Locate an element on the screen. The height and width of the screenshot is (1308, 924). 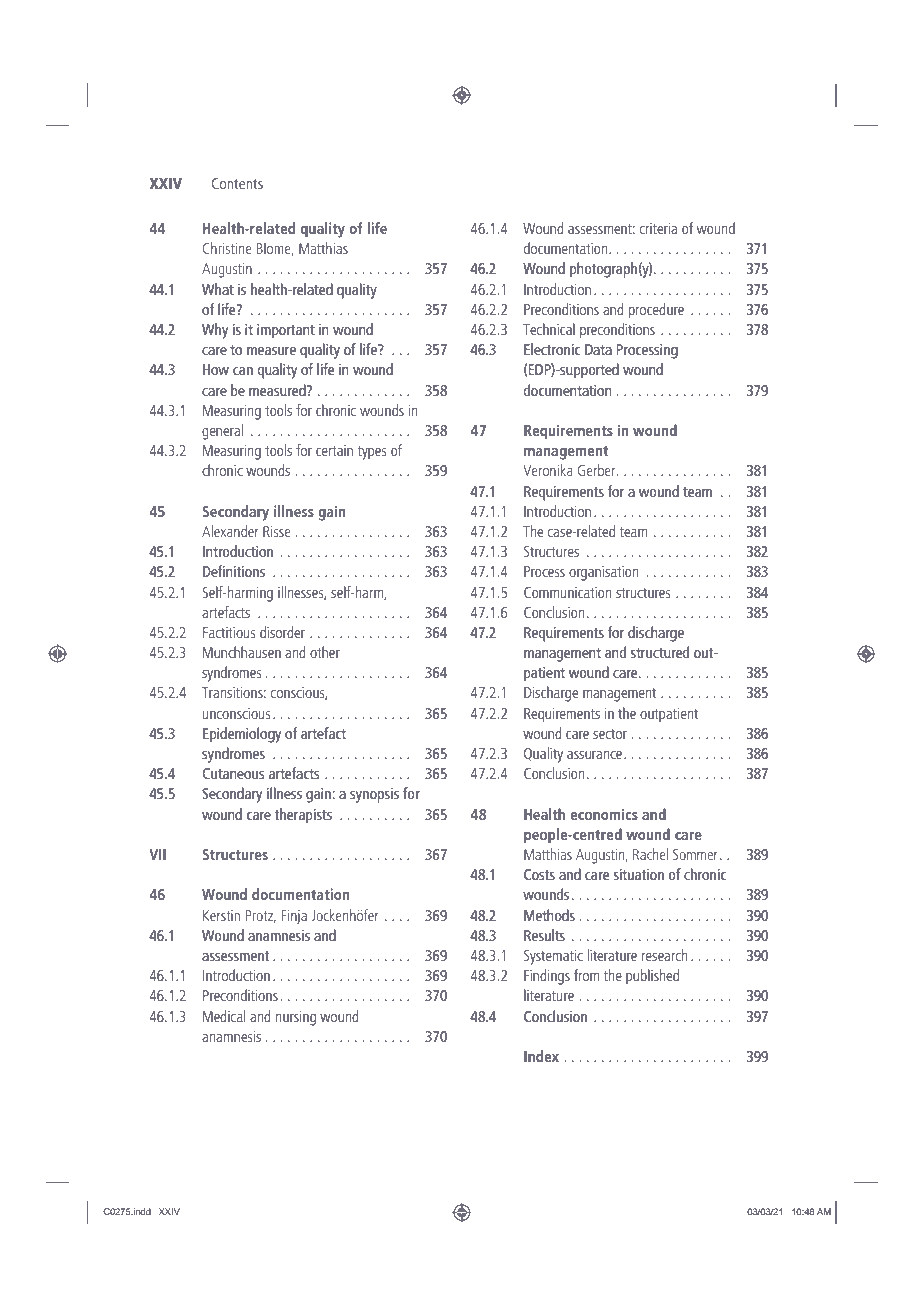
Technical is located at coordinates (549, 329).
